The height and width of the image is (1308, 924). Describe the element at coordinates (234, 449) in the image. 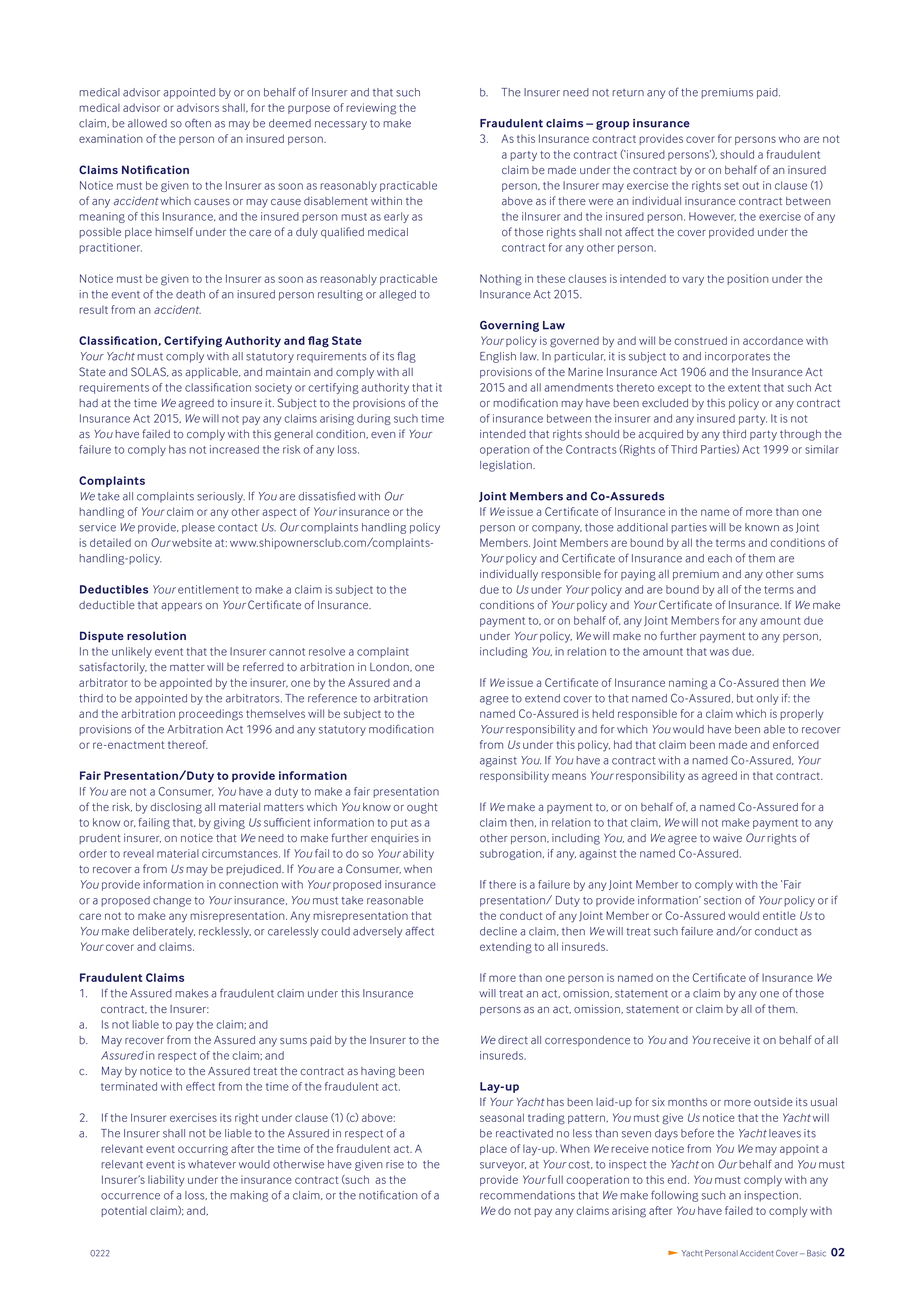

I see `increased` at that location.
